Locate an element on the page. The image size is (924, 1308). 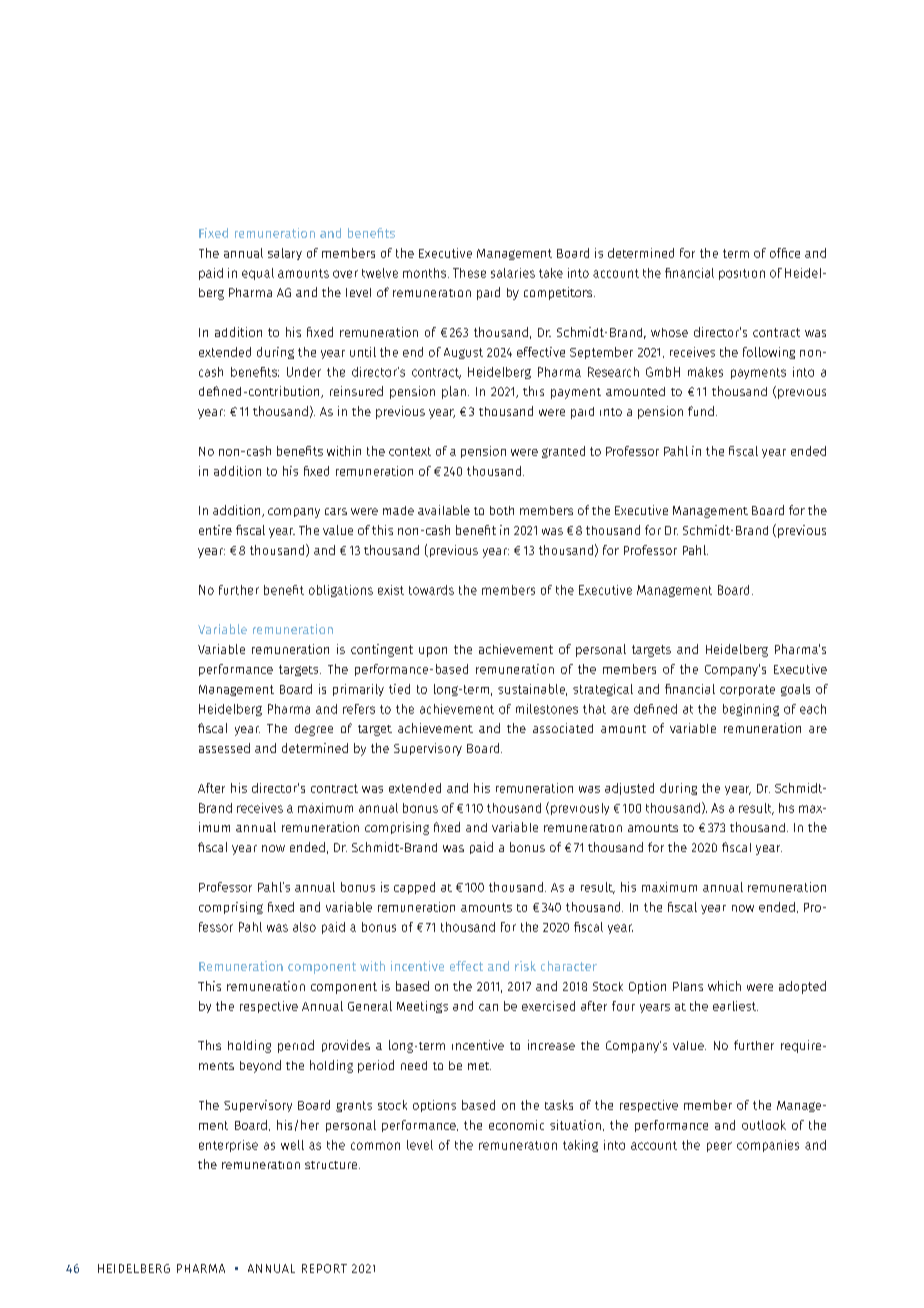
degree is located at coordinates (314, 730).
